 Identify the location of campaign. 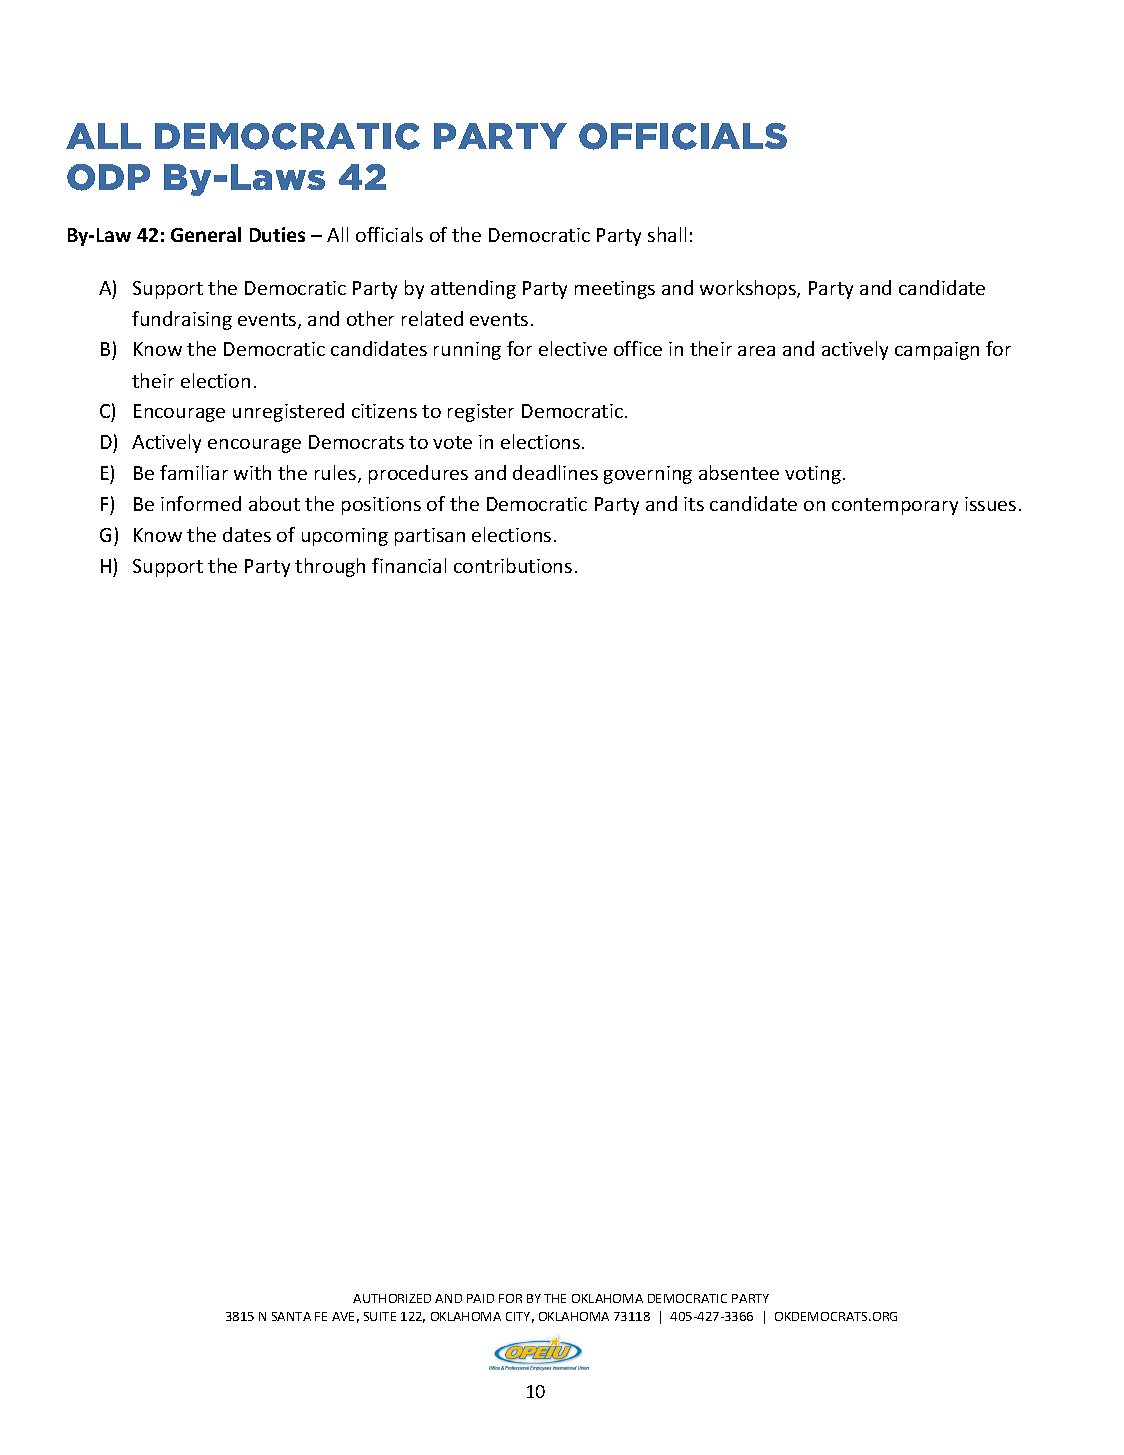
(937, 351).
